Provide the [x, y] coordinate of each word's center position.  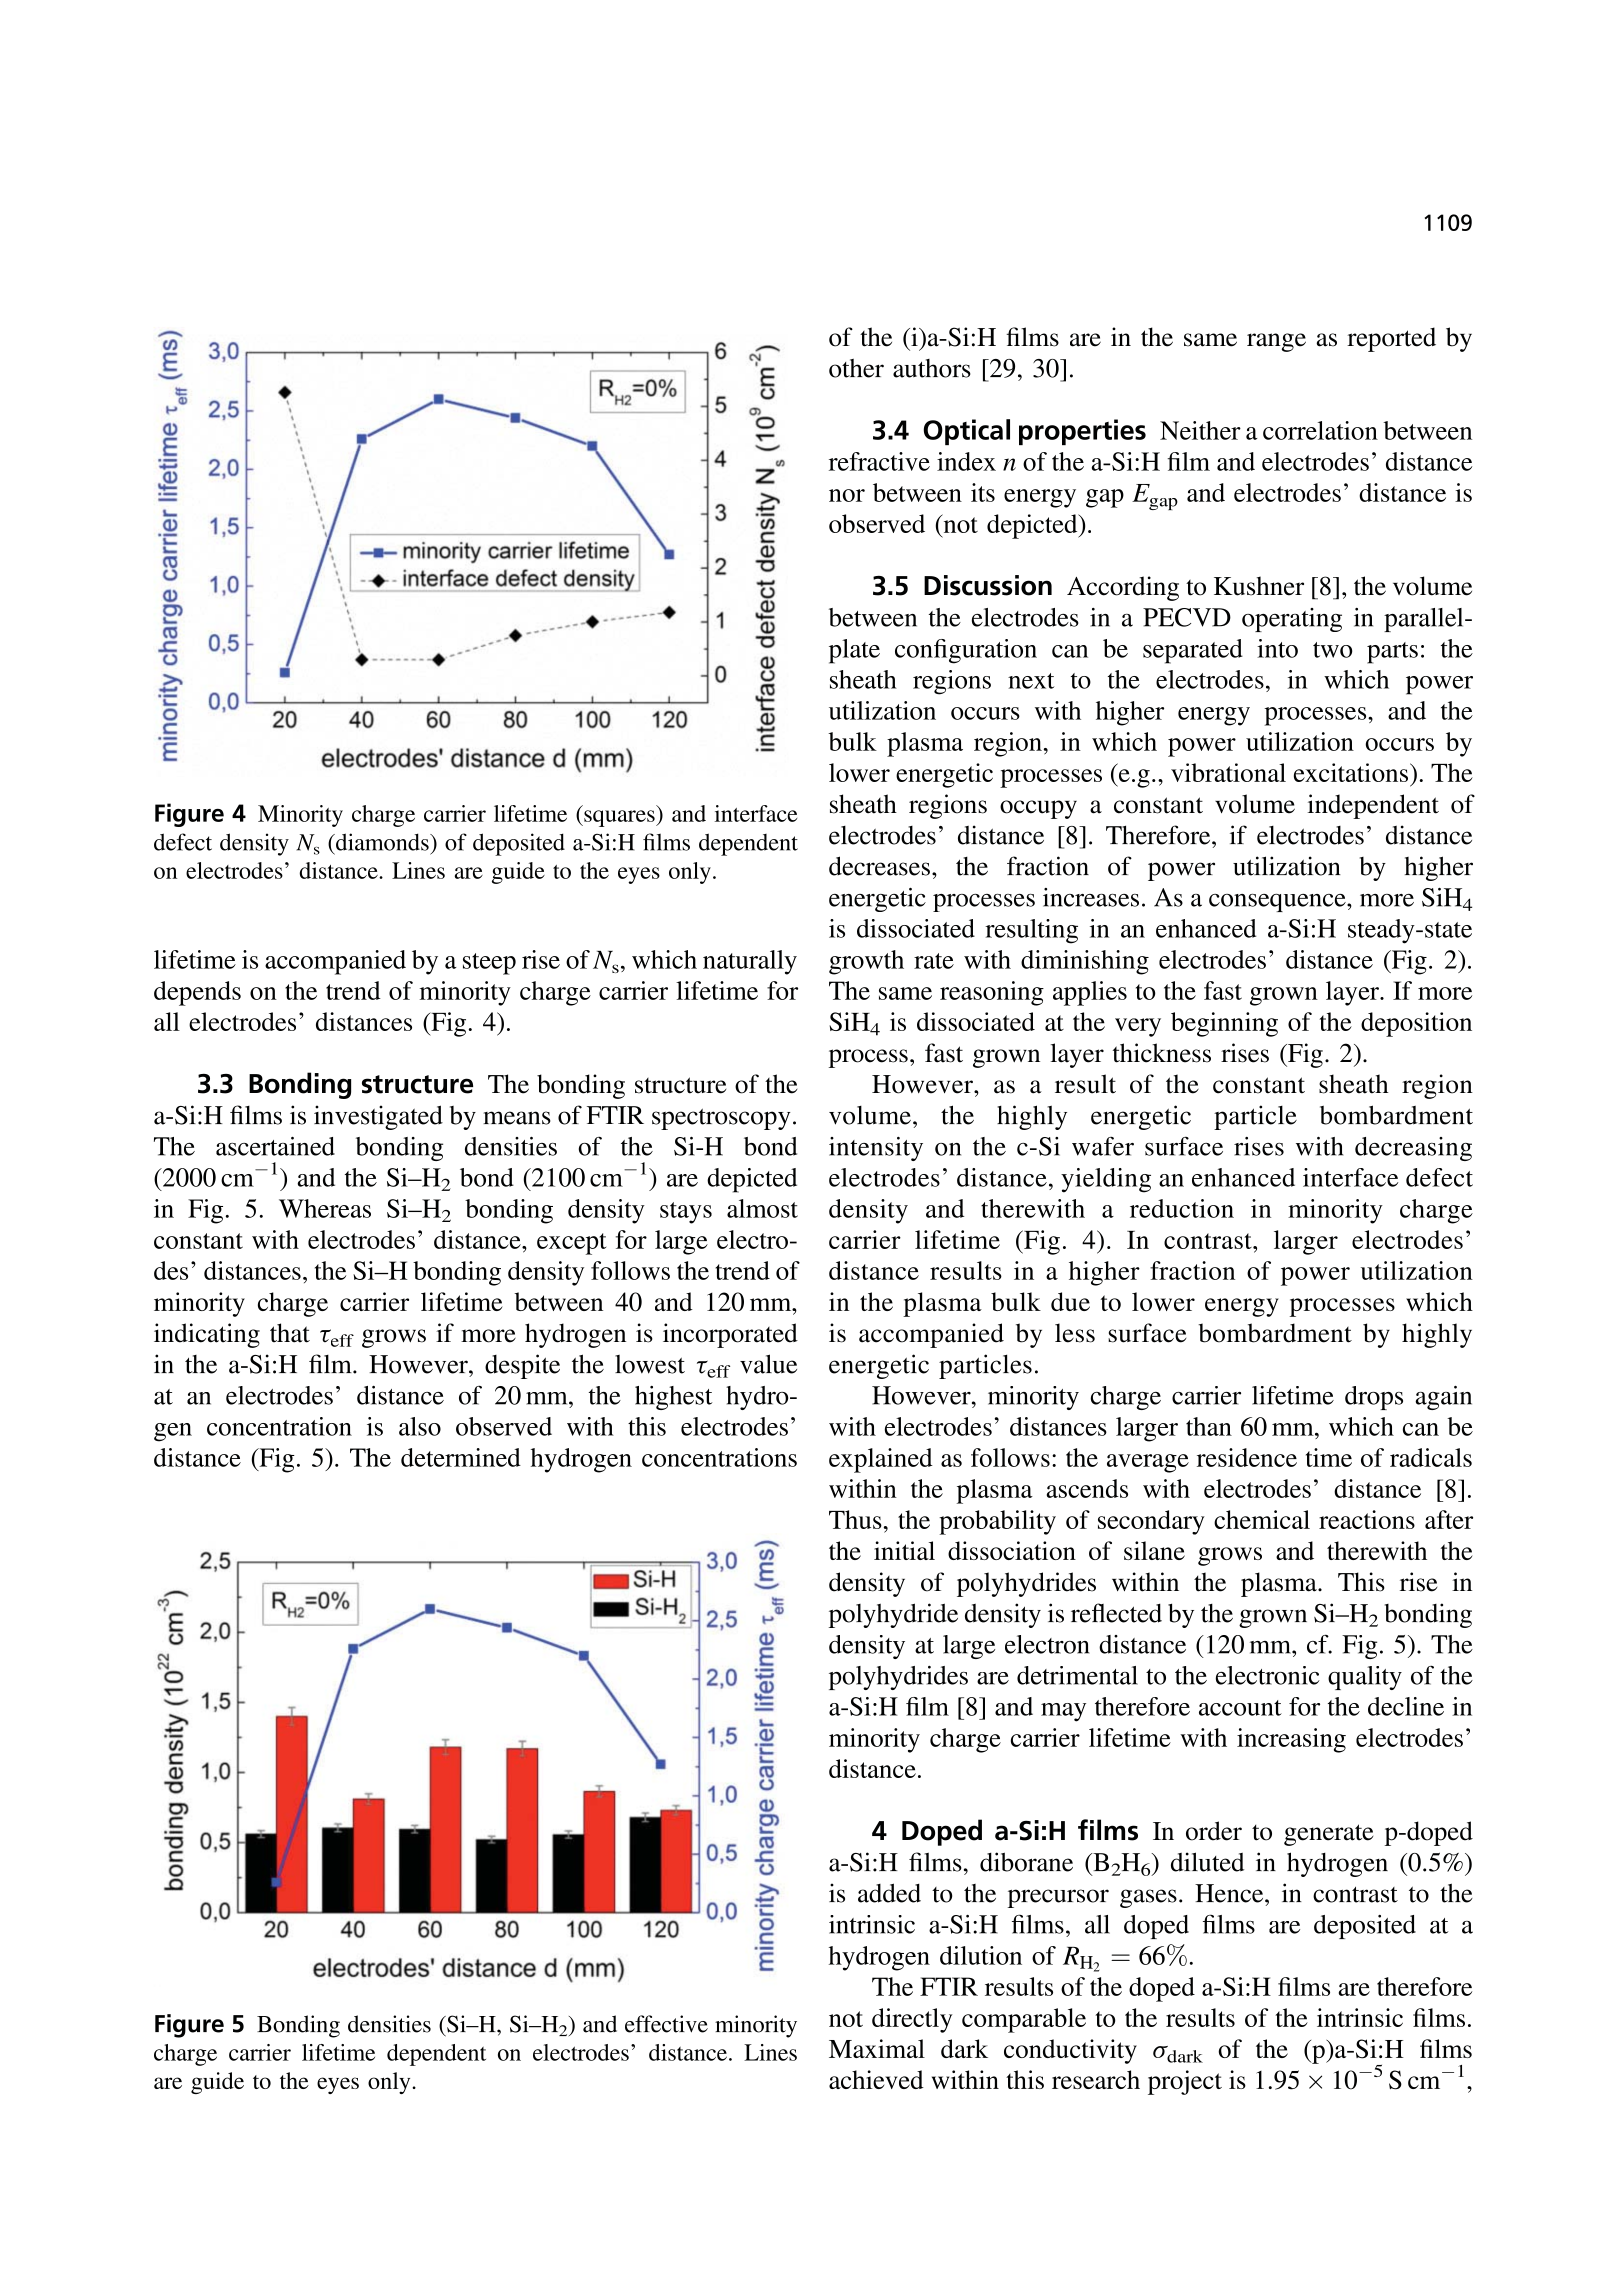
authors [932, 368]
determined [461, 1457]
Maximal [877, 2048]
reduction [1182, 1208]
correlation [1320, 430]
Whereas [325, 1208]
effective [666, 2024]
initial [904, 1550]
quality [1365, 1678]
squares [619, 818]
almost [762, 1208]
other [856, 368]
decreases [879, 866]
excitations [1352, 772]
